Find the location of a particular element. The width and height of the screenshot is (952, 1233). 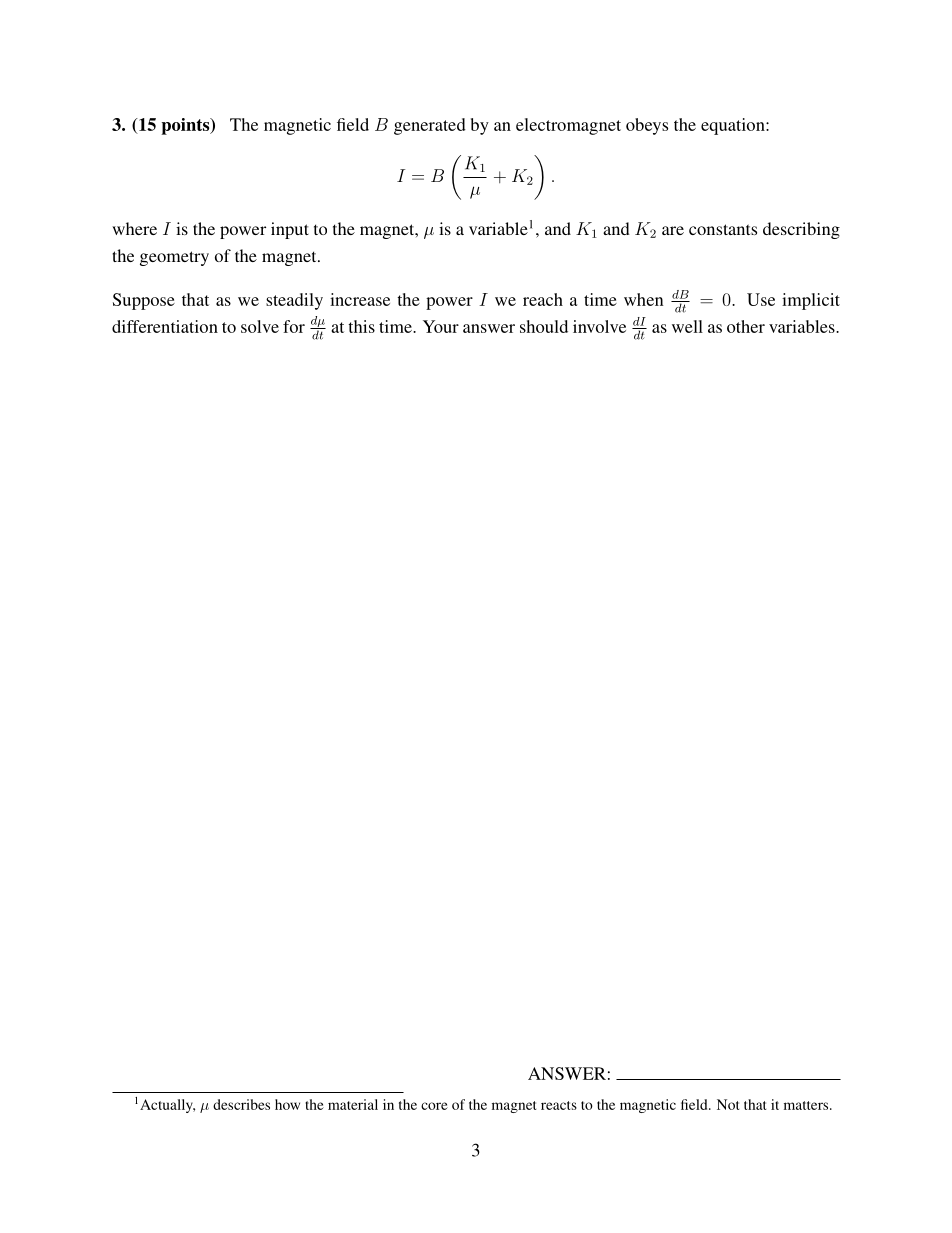

solve is located at coordinates (260, 326).
